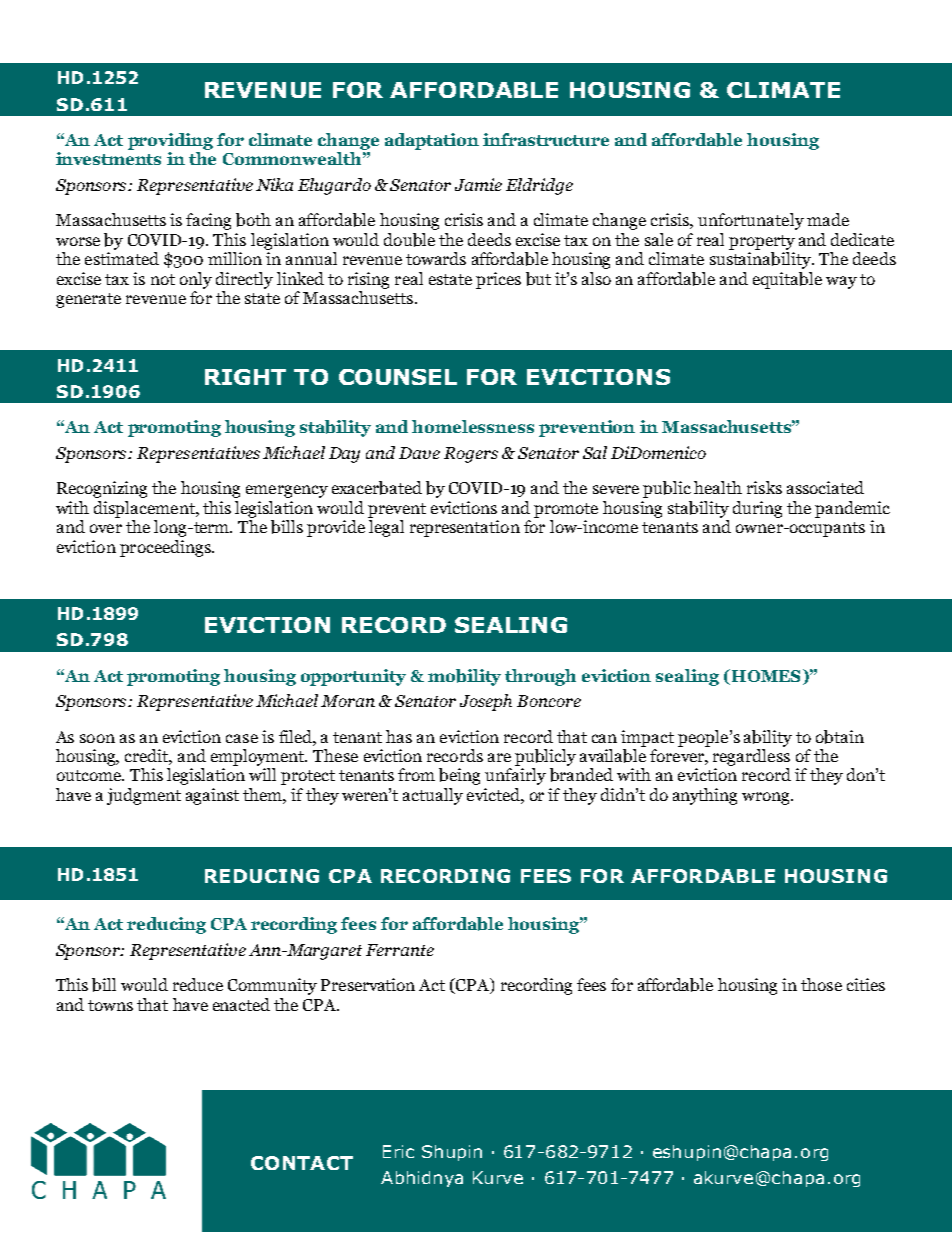 The width and height of the page is (952, 1233). I want to click on Jamie, so click(478, 184).
